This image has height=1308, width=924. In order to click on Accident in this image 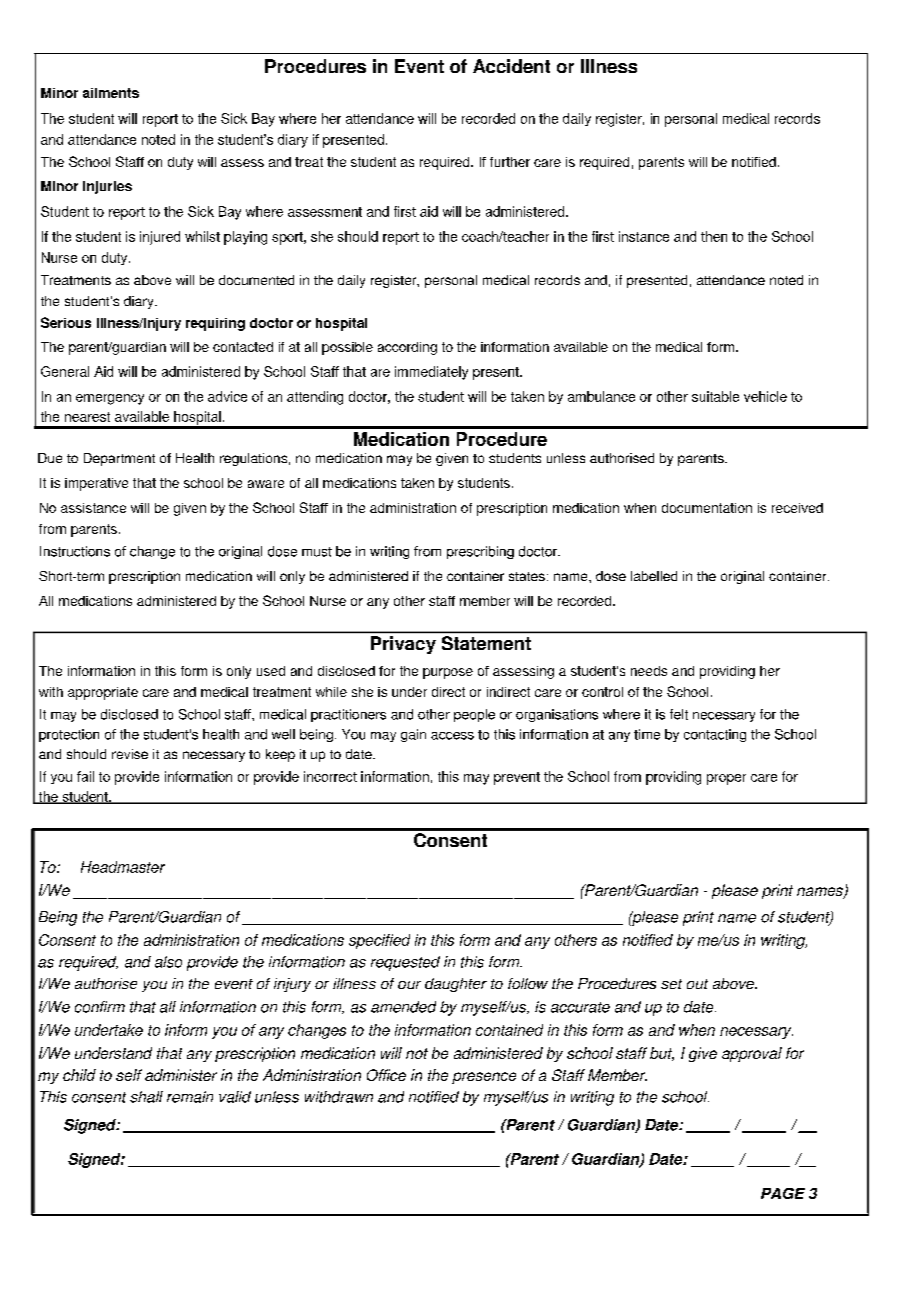, I will do `click(511, 66)`.
